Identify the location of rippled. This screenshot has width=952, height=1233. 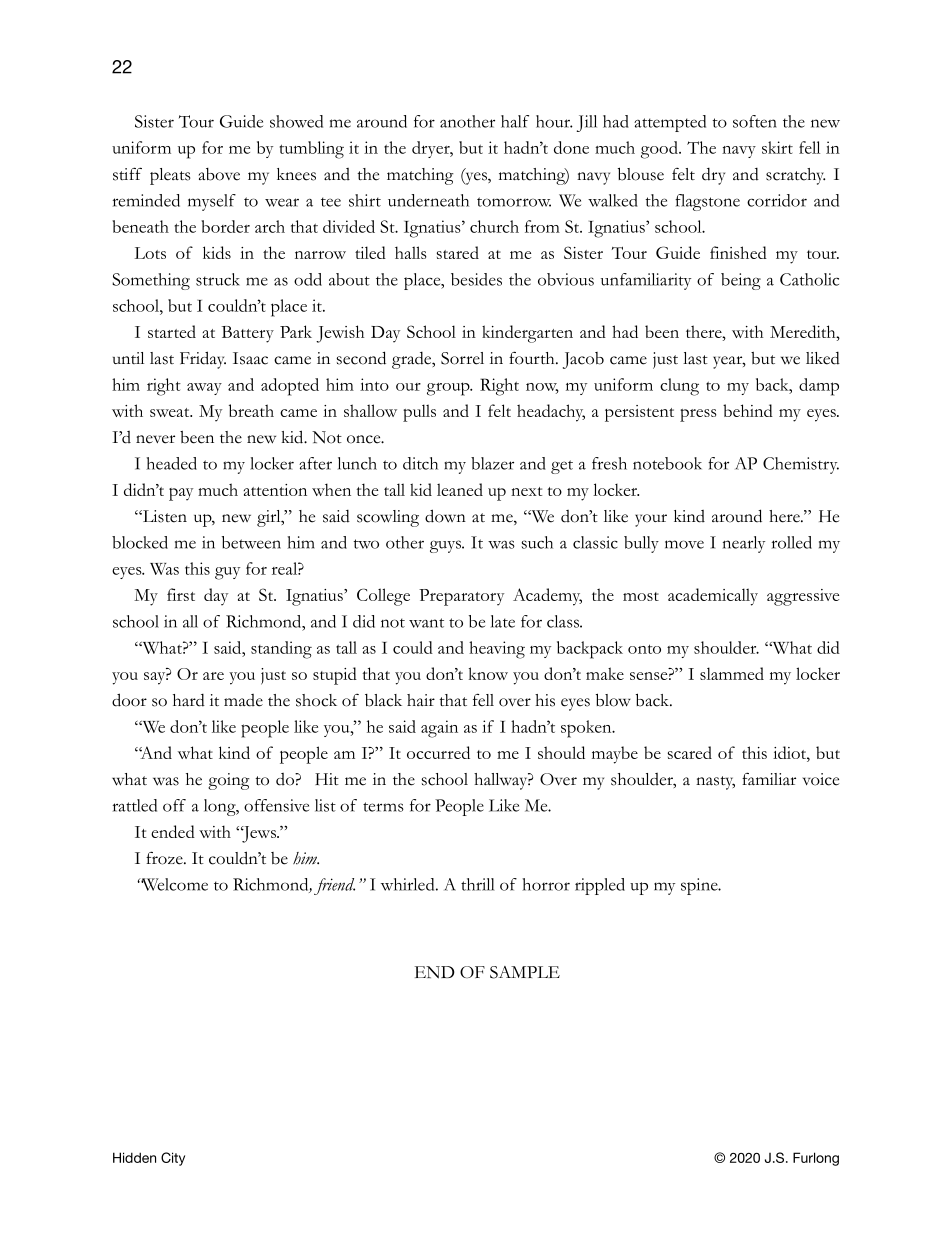
(600, 886).
